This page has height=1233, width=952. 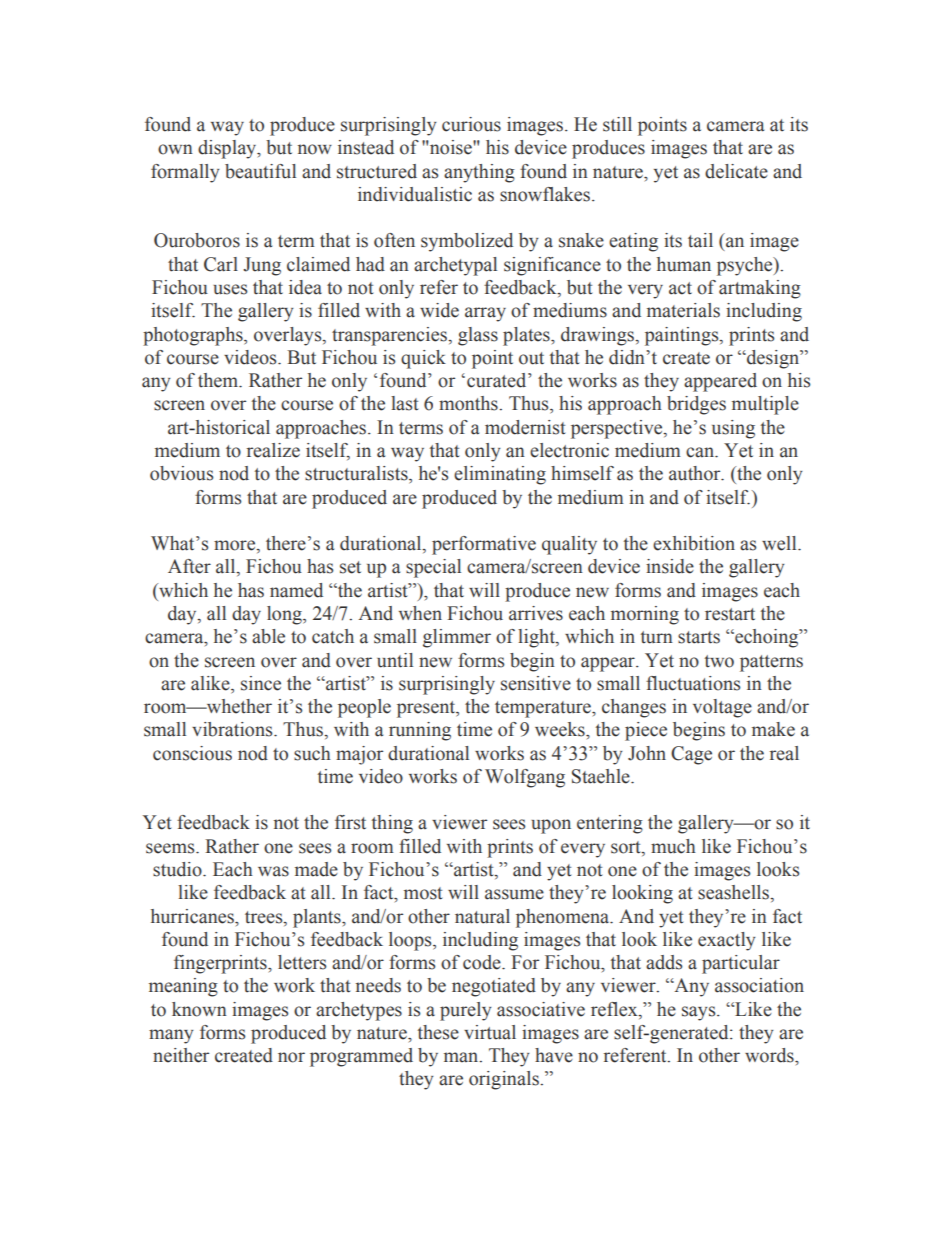 I want to click on delicate, so click(x=736, y=171).
